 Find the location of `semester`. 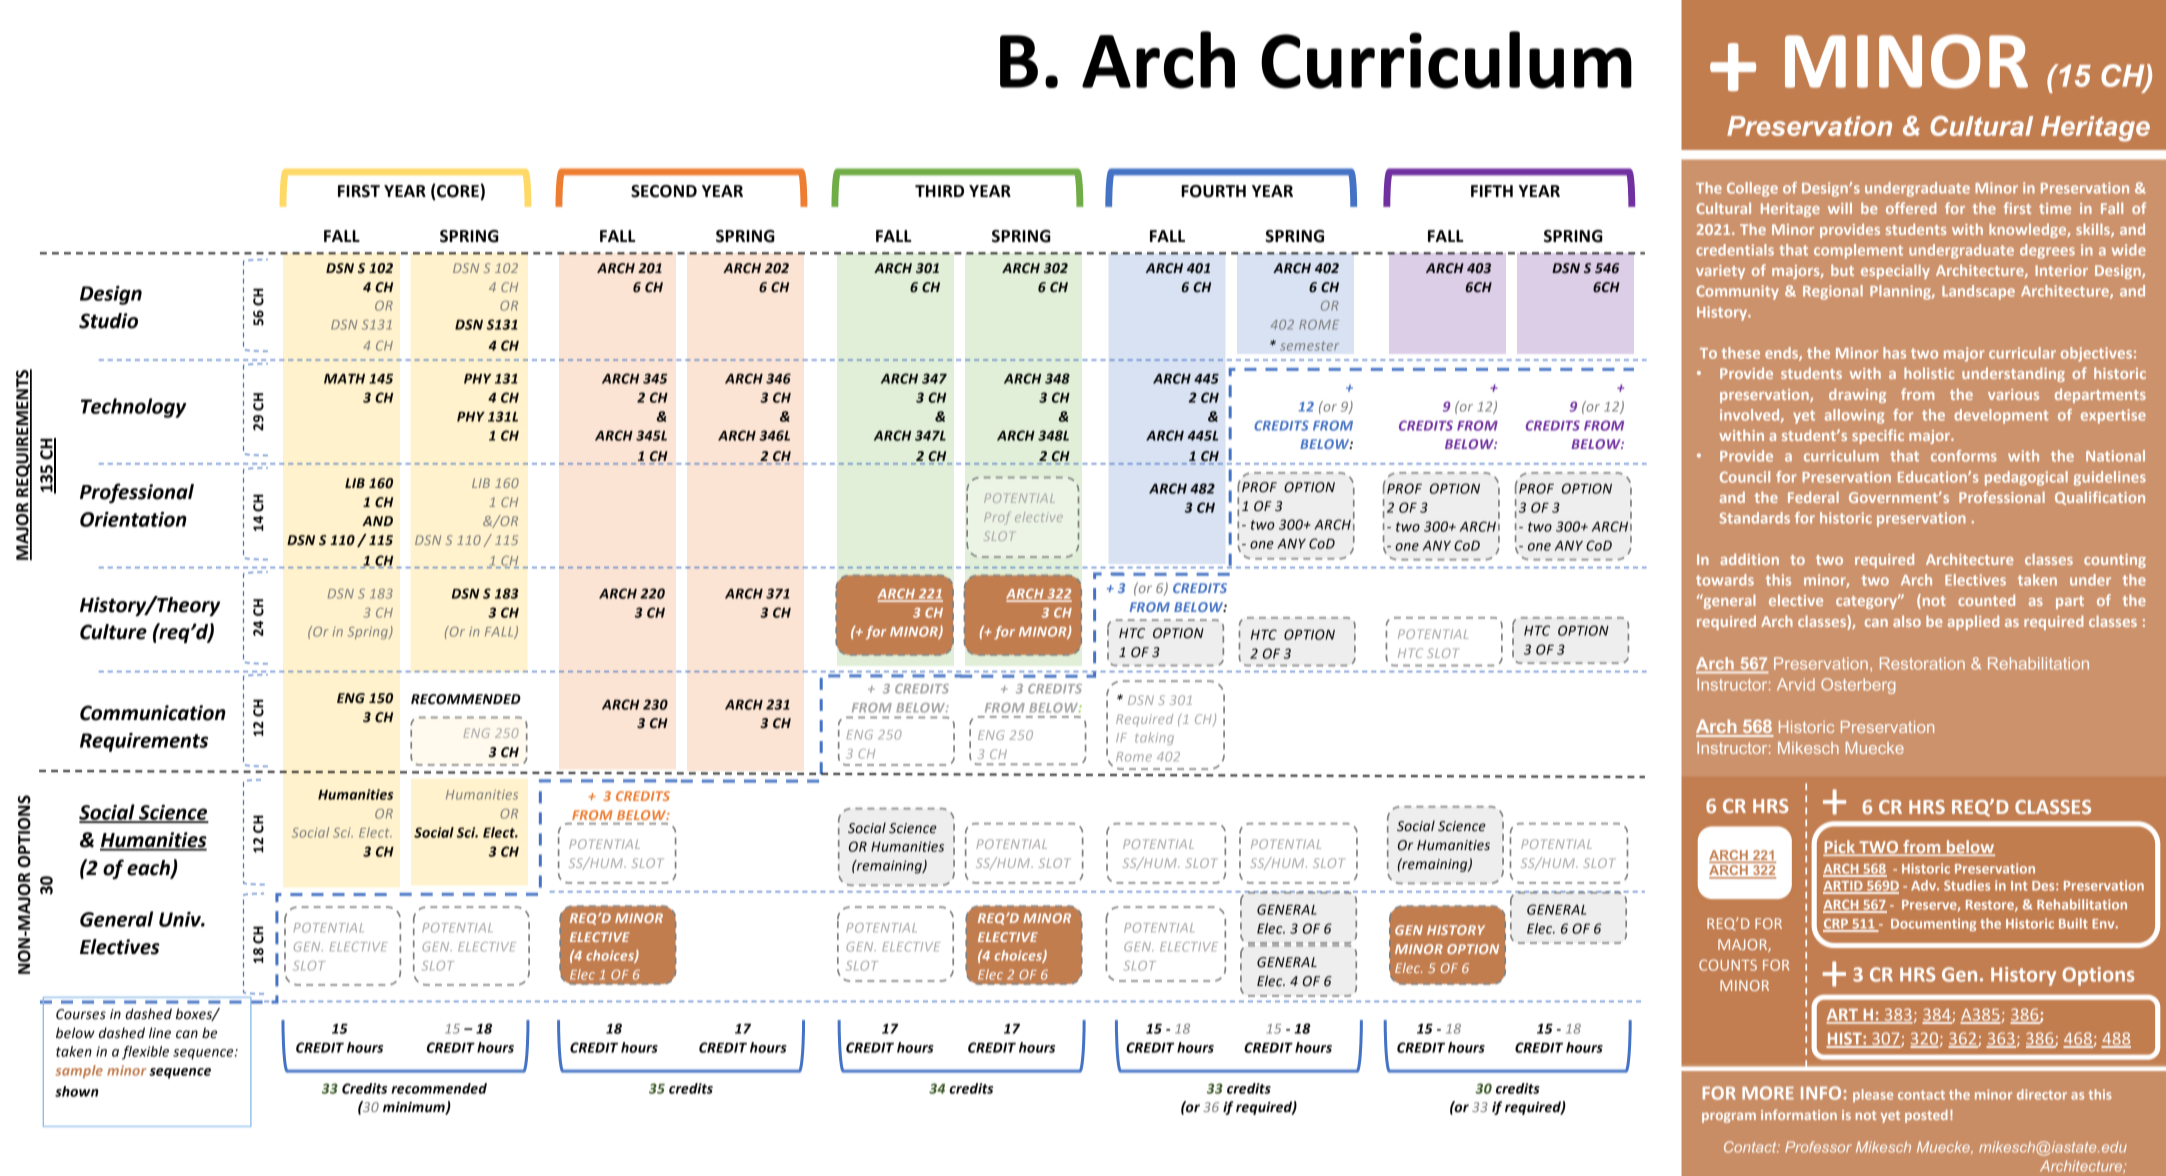

semester is located at coordinates (1309, 346).
